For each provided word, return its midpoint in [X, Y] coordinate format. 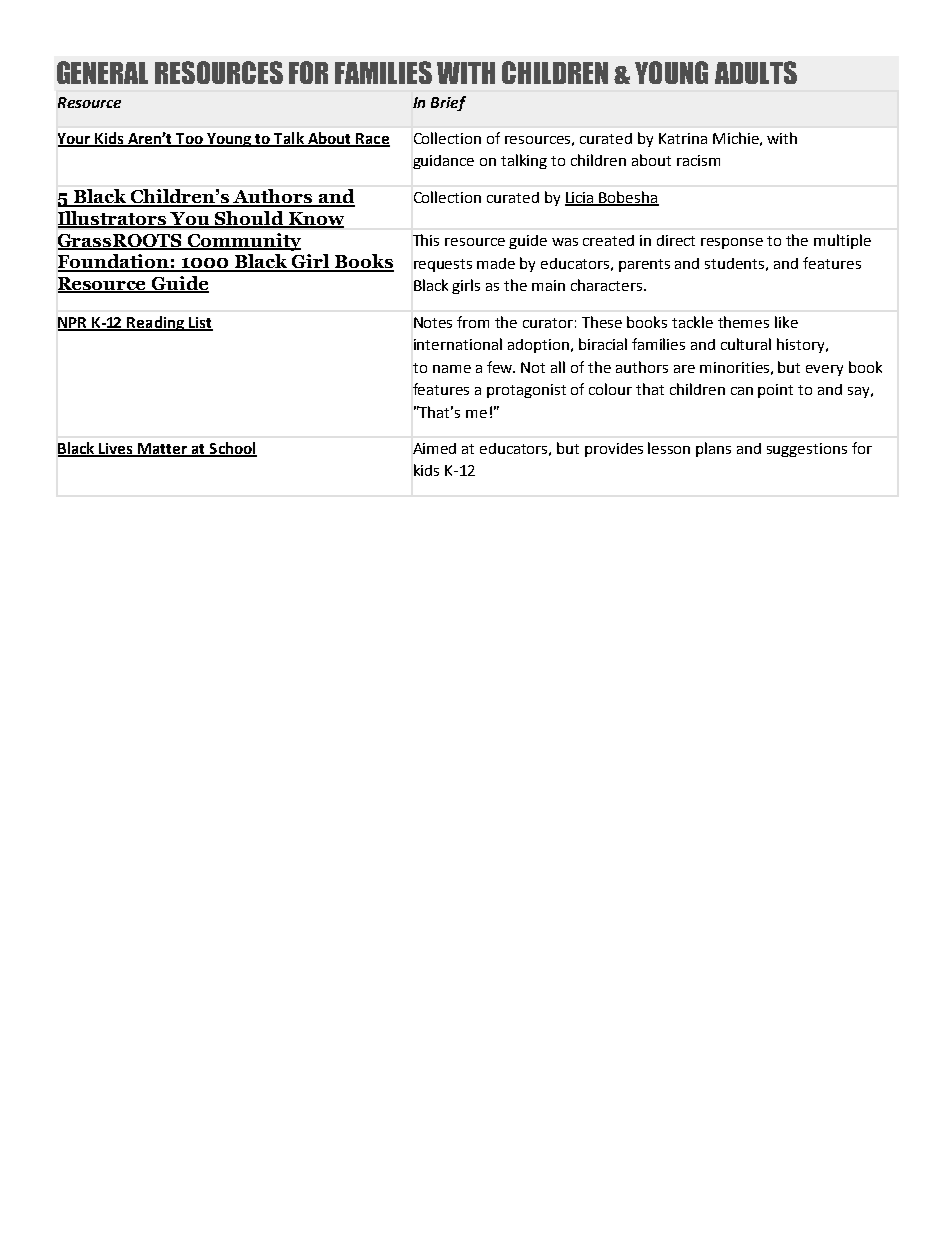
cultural [746, 344]
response [732, 243]
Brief [448, 103]
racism [698, 160]
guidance [443, 162]
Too [189, 140]
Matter [163, 450]
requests [443, 265]
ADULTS [756, 72]
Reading [156, 323]
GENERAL [102, 72]
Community [243, 242]
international [458, 344]
